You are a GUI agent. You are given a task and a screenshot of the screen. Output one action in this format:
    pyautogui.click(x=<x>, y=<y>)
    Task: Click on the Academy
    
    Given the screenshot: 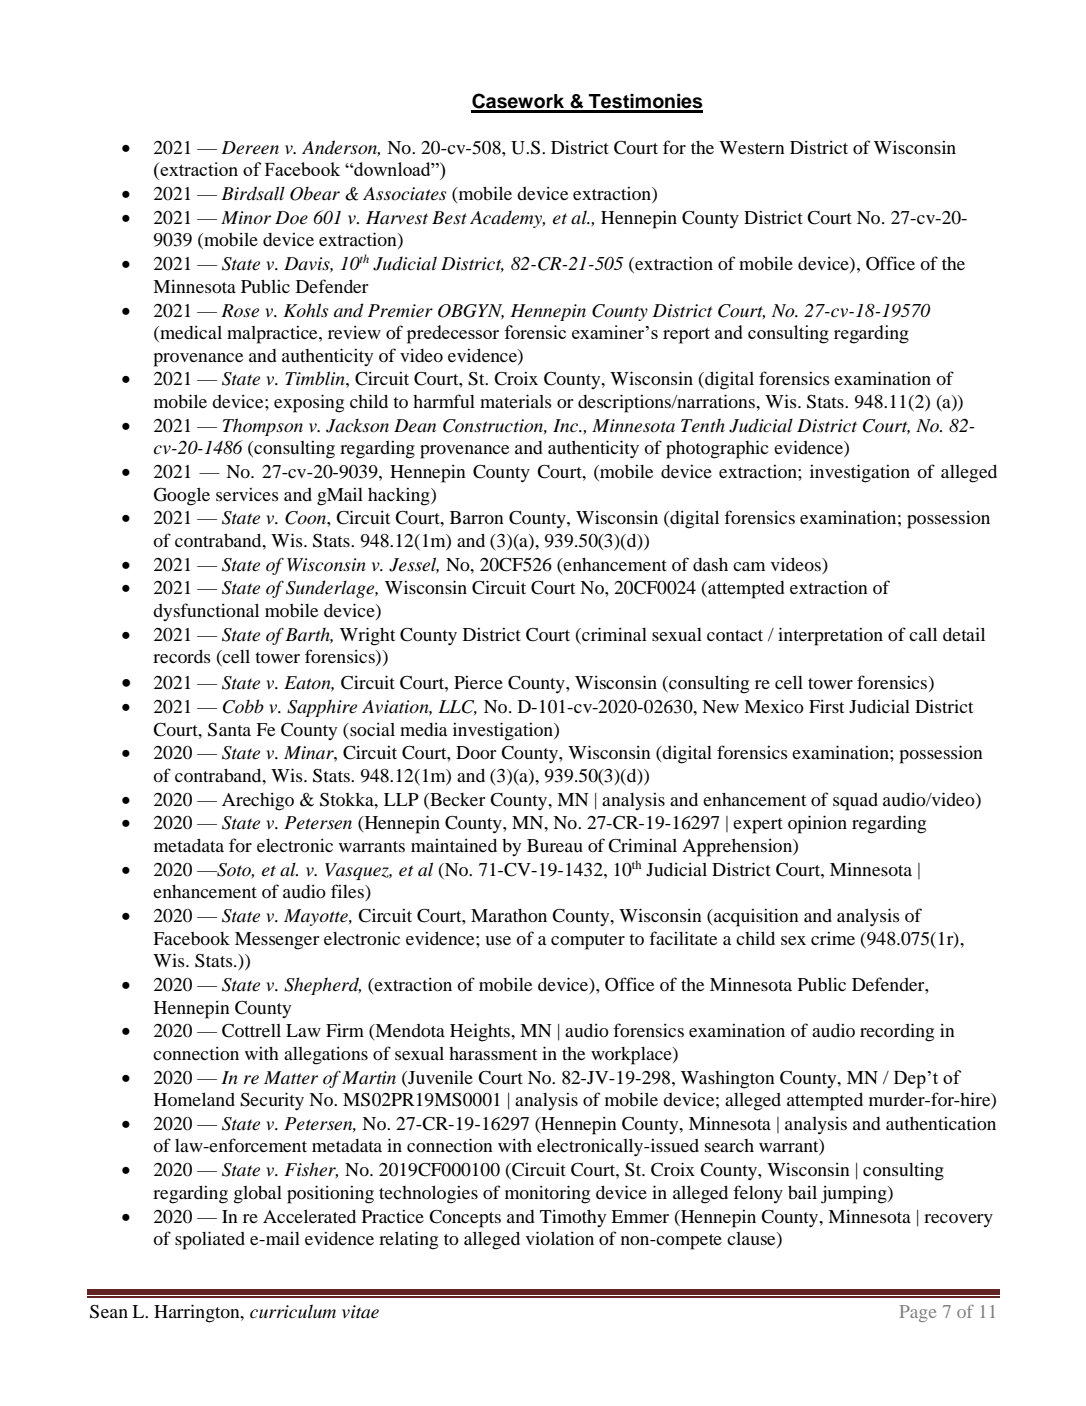 What is the action you would take?
    pyautogui.click(x=507, y=219)
